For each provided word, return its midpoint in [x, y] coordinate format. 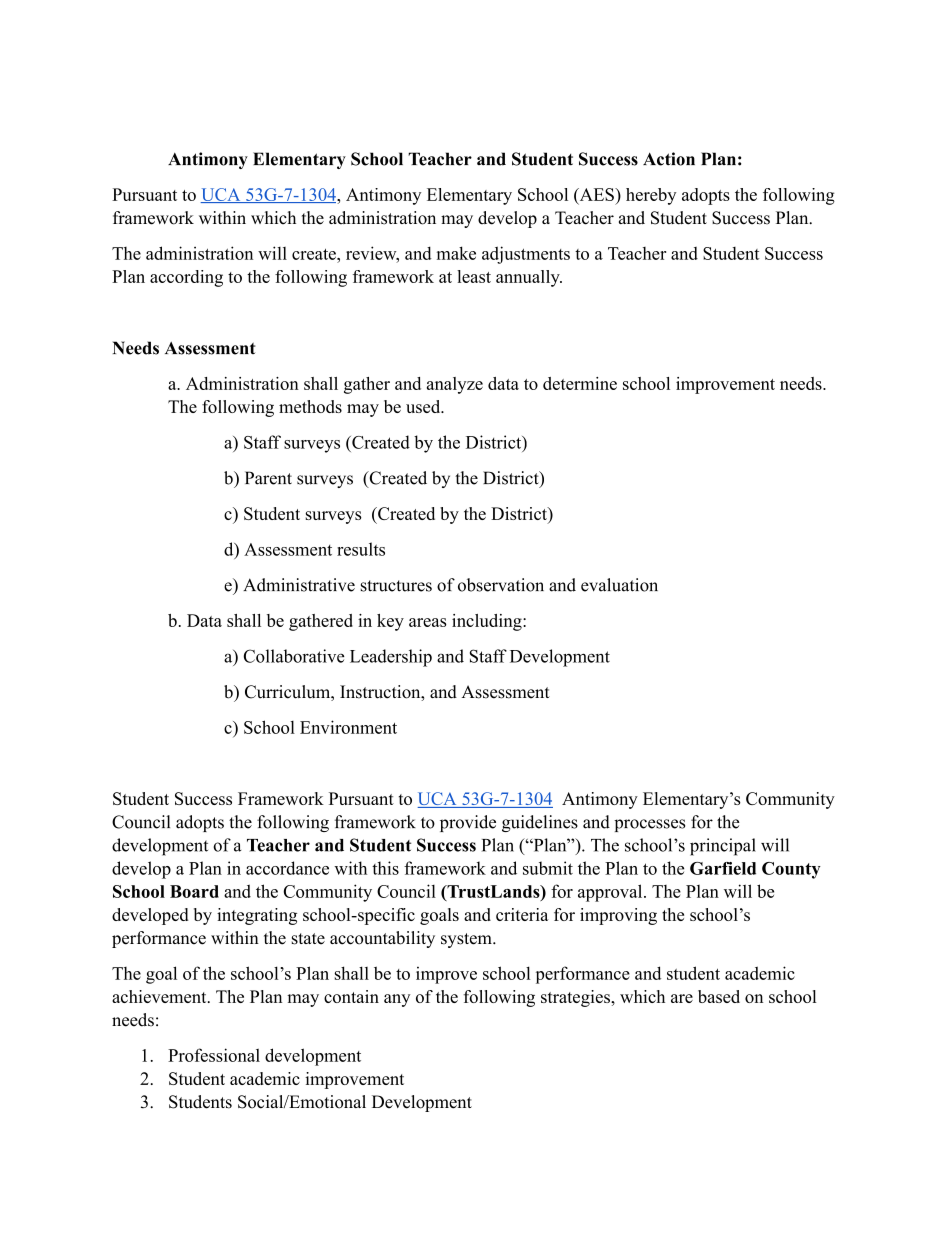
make [456, 253]
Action [669, 159]
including [488, 622]
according [186, 278]
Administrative [299, 585]
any [397, 1000]
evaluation [619, 585]
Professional [214, 1055]
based [719, 996]
